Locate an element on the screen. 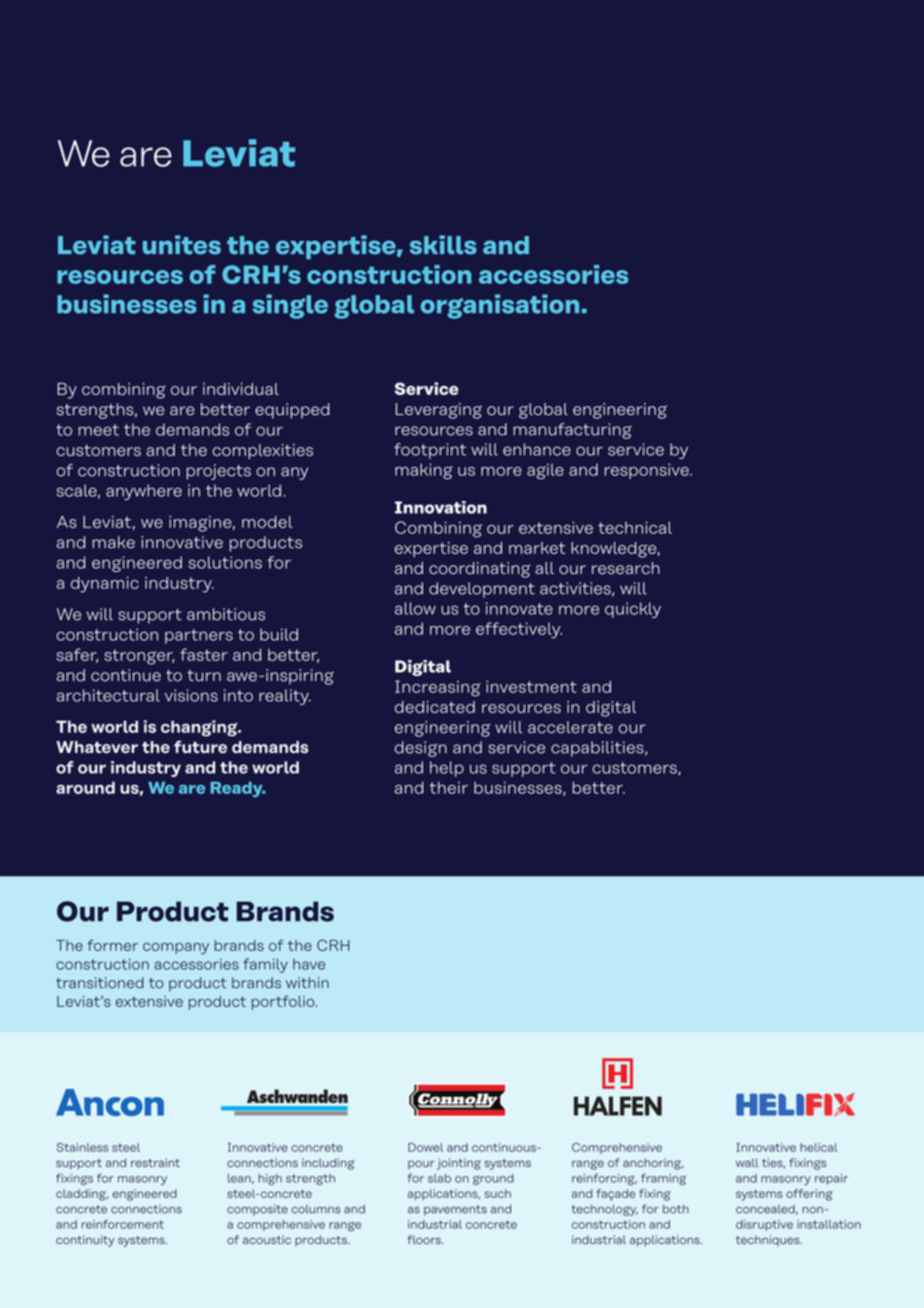 The width and height of the screenshot is (924, 1308). skills is located at coordinates (443, 245).
